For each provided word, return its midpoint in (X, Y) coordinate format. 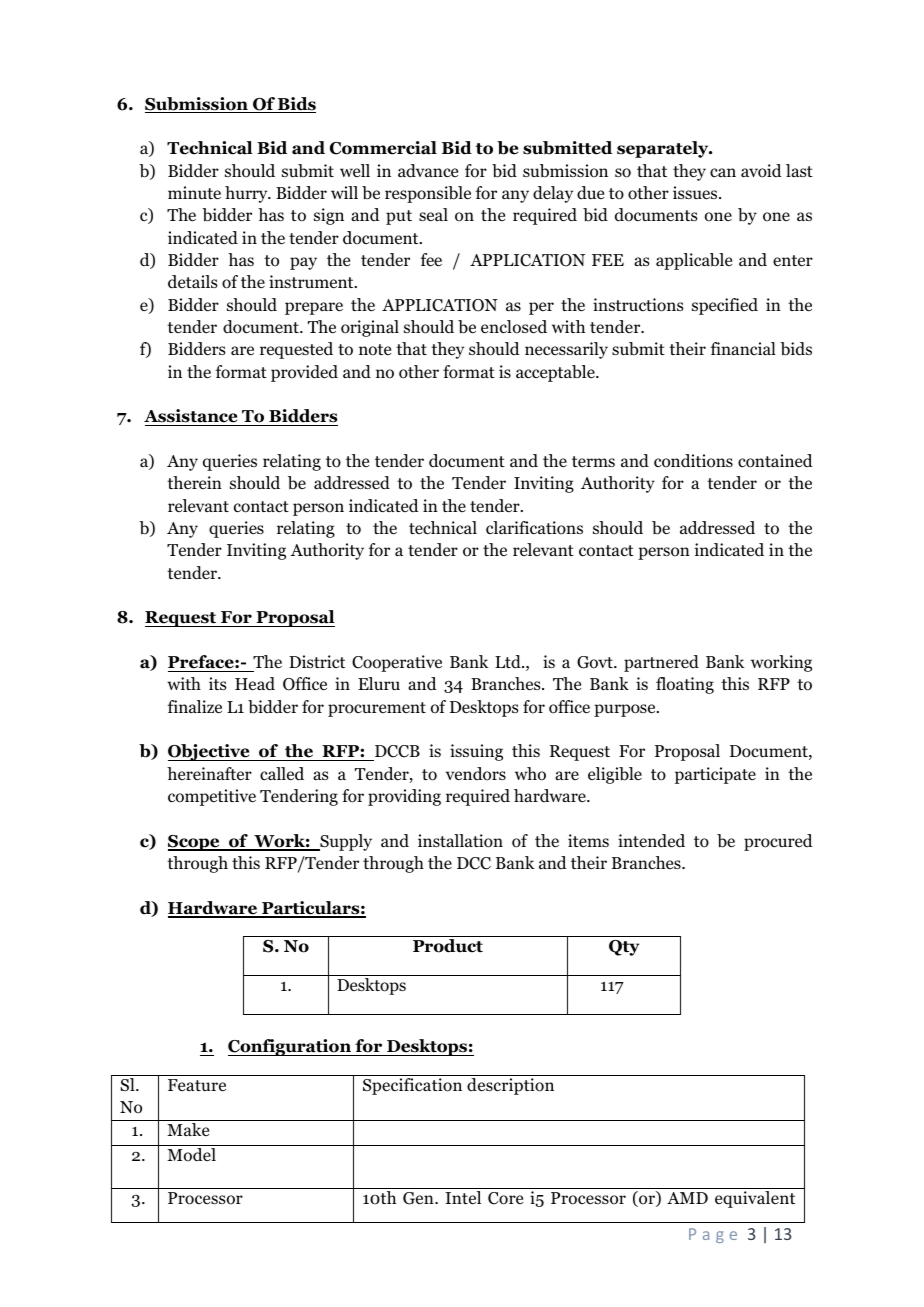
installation (460, 841)
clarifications (534, 528)
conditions (693, 461)
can (723, 172)
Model (191, 1153)
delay (553, 194)
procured (778, 842)
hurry (247, 194)
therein (194, 482)
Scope (195, 843)
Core (505, 1198)
